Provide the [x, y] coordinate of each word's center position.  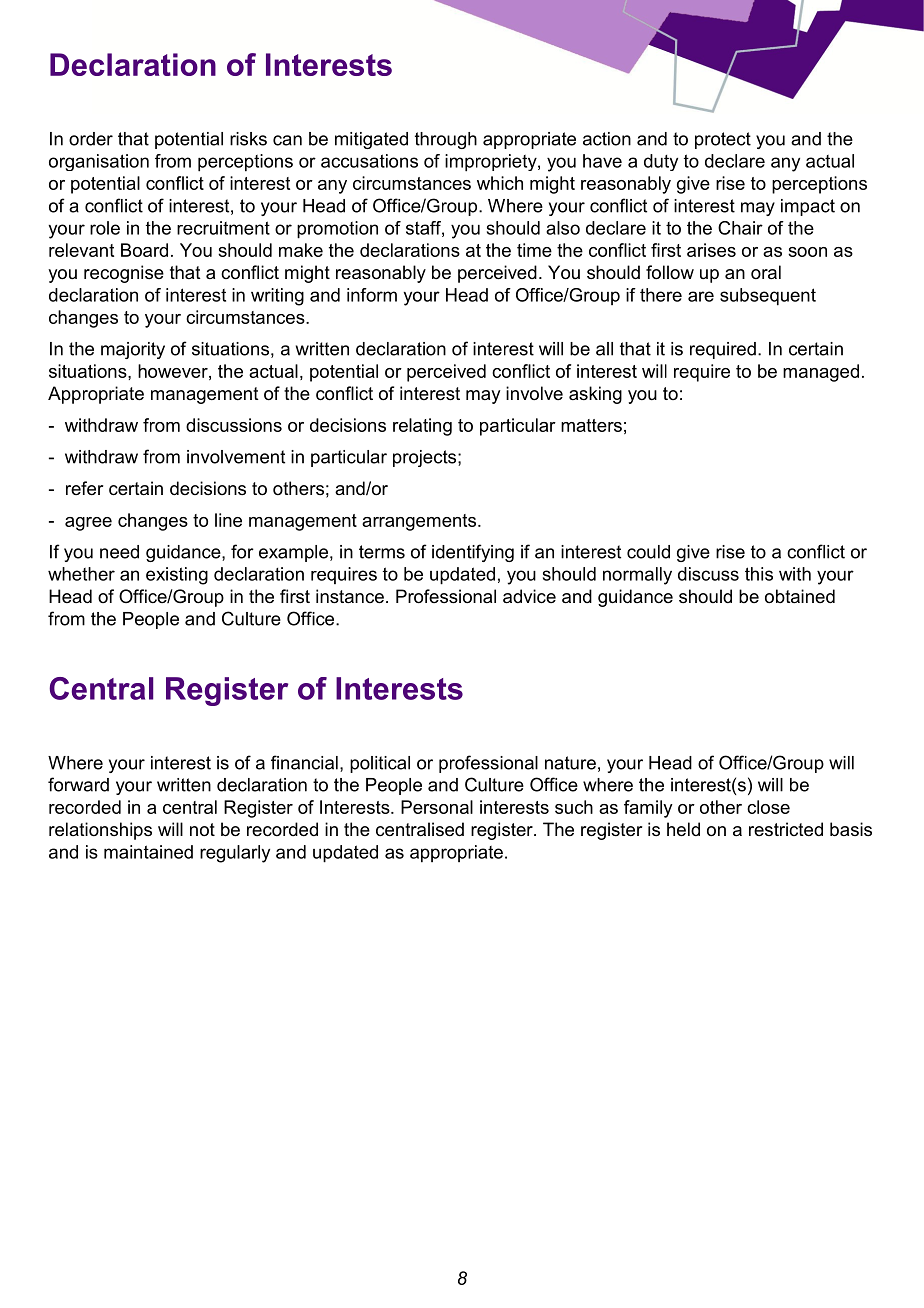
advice [529, 596]
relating [422, 427]
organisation [99, 162]
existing [177, 576]
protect [723, 140]
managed [821, 373]
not [202, 829]
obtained [800, 596]
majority [133, 350]
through [446, 140]
